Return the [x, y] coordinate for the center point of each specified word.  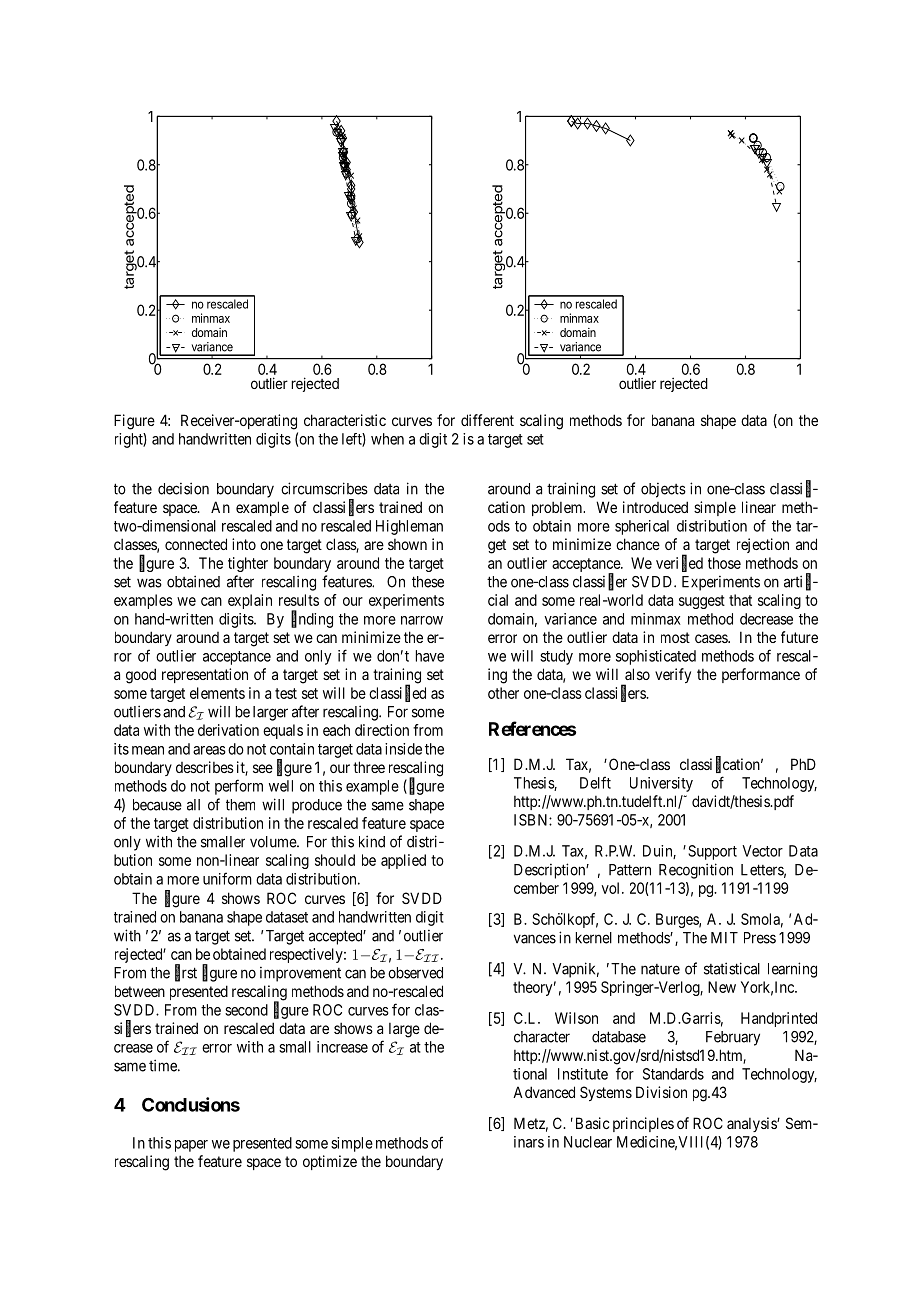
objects [663, 490]
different [487, 420]
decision [183, 488]
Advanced [544, 1092]
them [240, 805]
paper [191, 1146]
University [661, 784]
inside [403, 749]
